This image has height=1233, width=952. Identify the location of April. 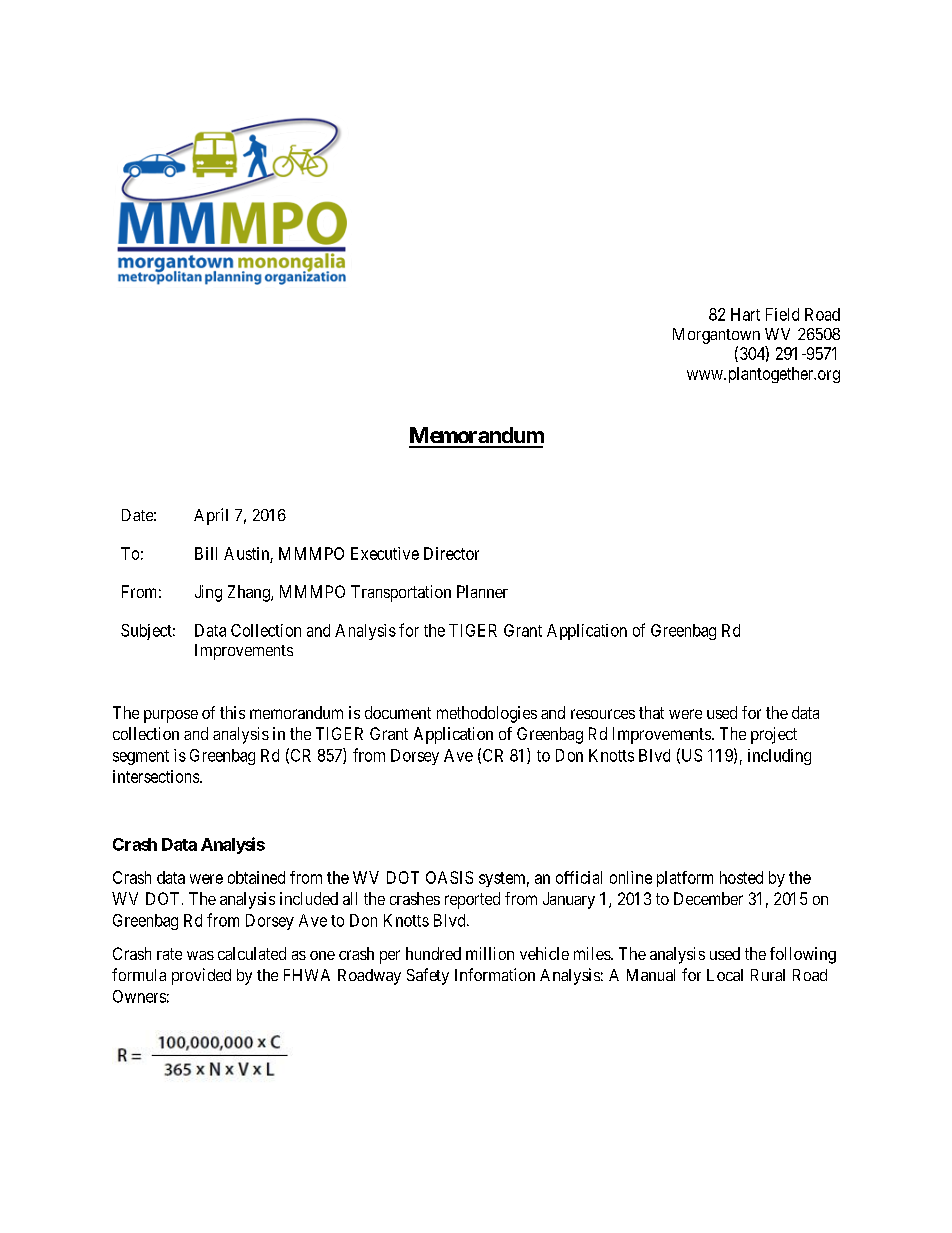
(211, 516).
